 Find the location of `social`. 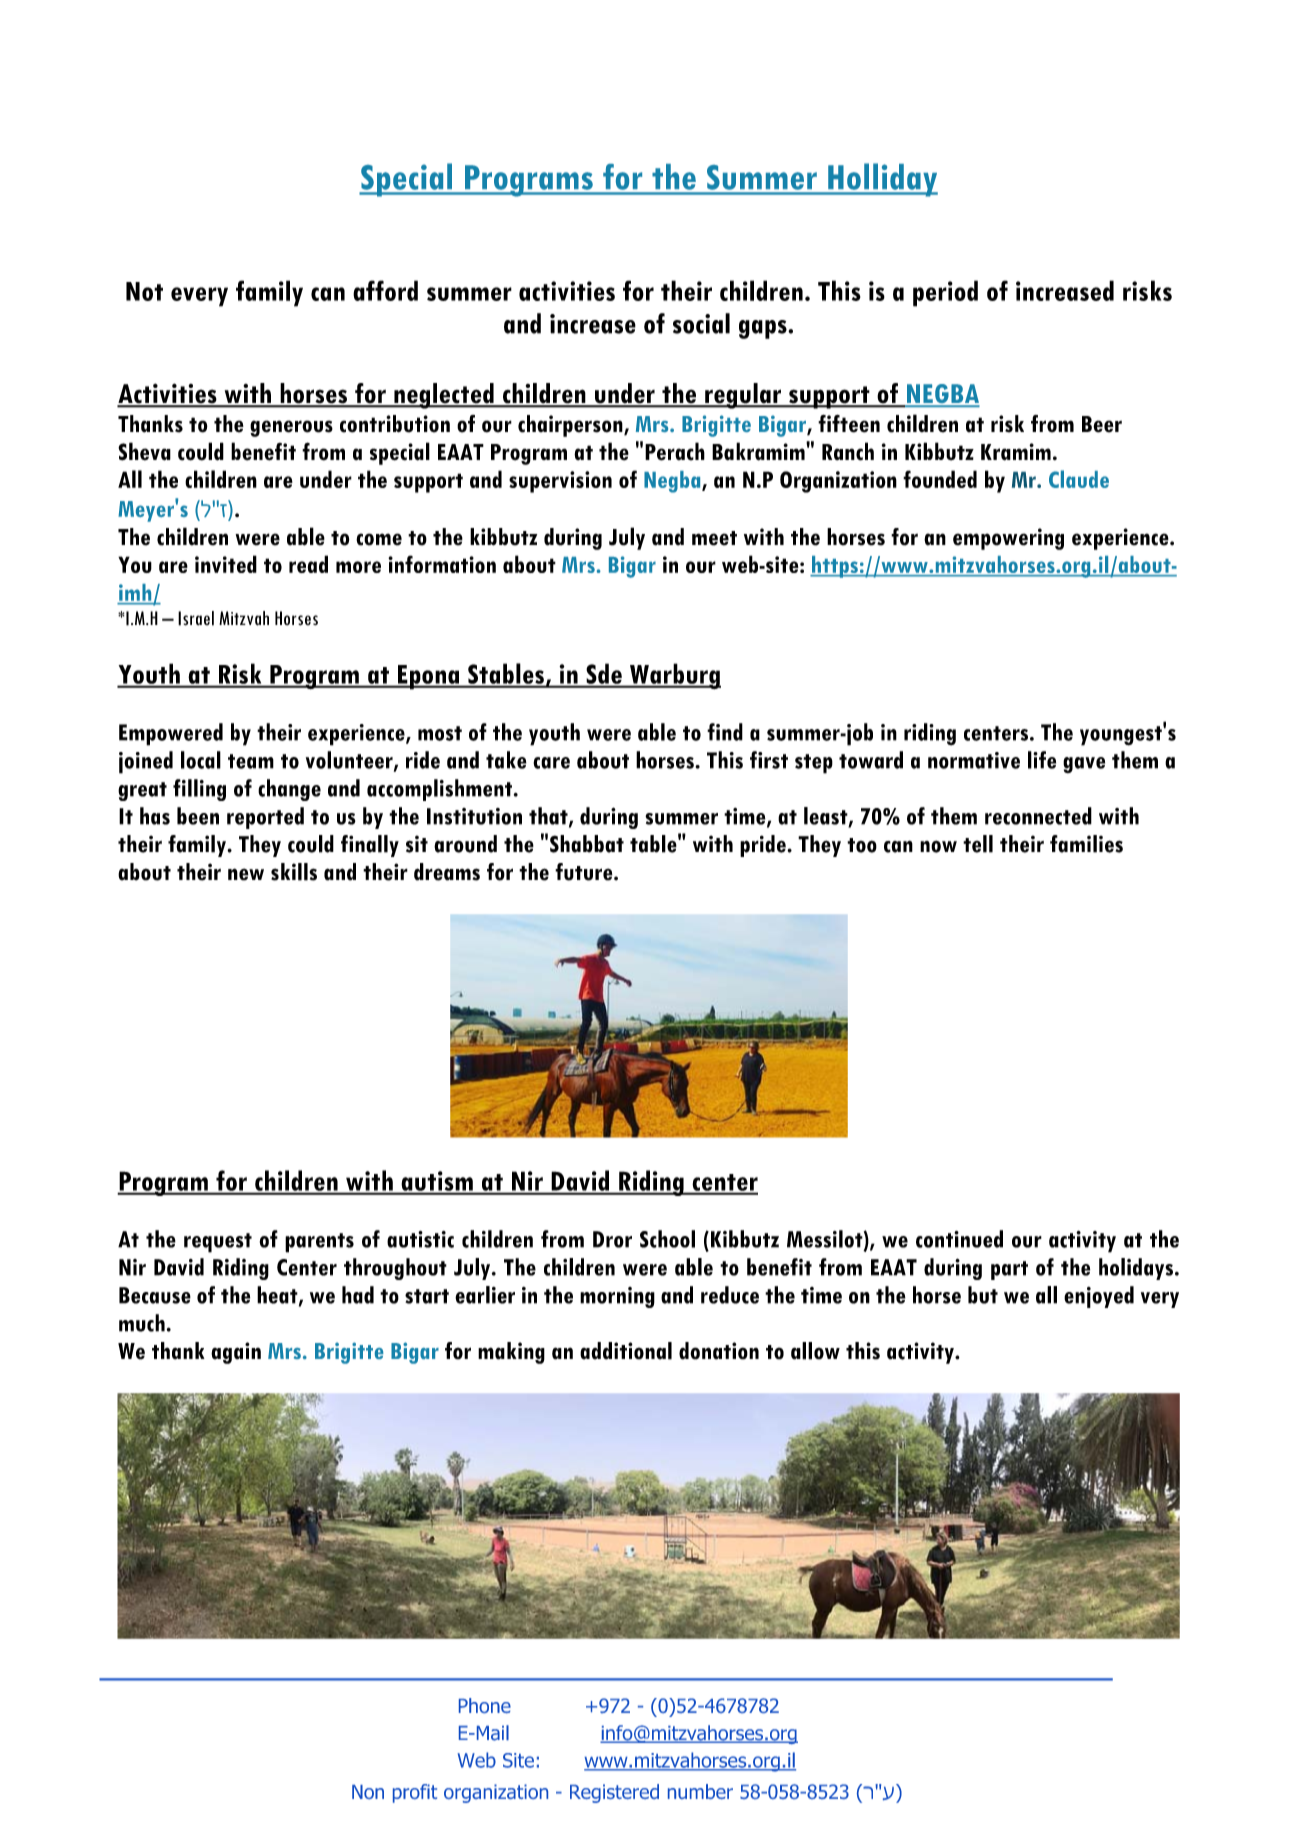

social is located at coordinates (701, 323).
